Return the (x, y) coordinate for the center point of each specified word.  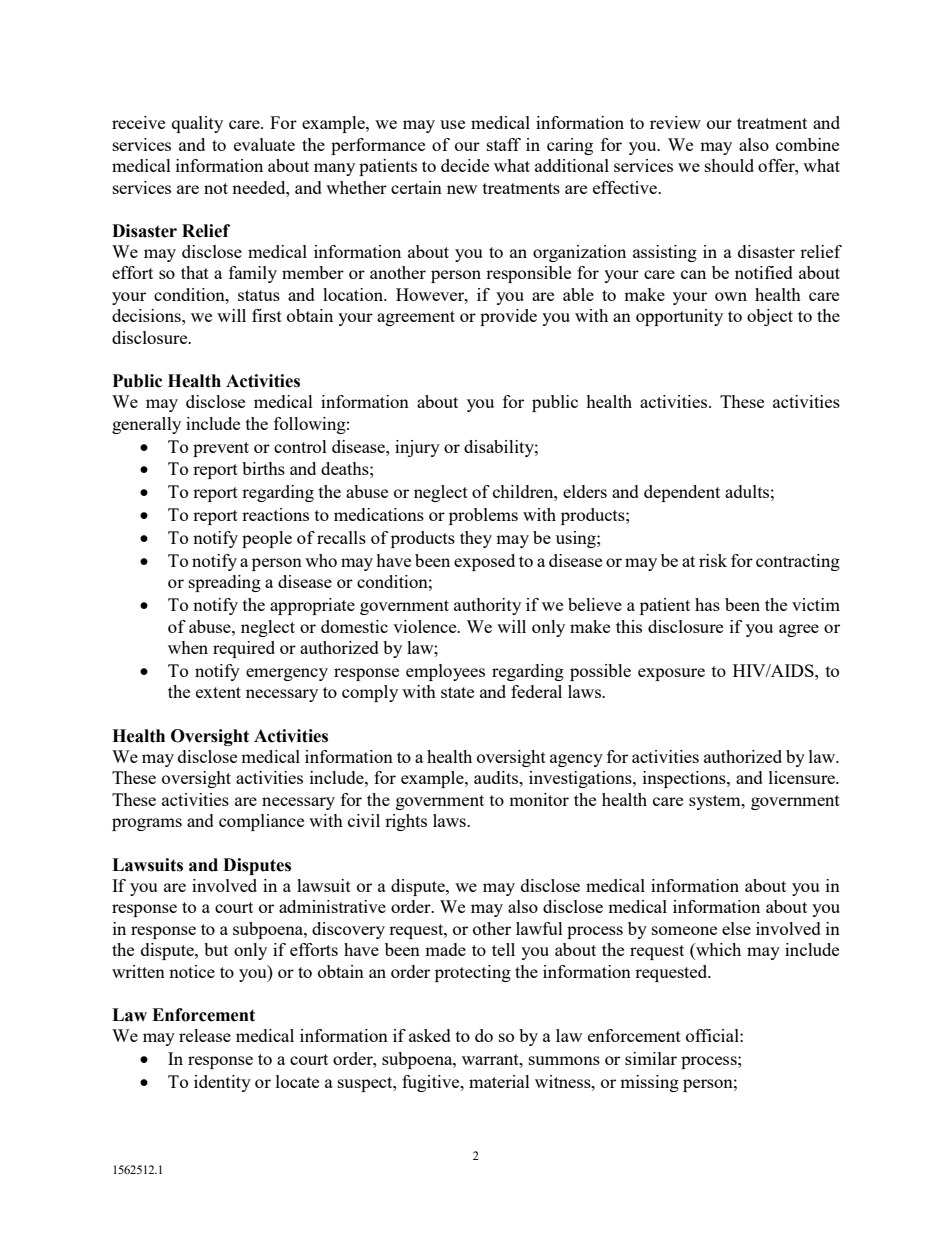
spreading (225, 583)
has (707, 604)
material (499, 1081)
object (770, 317)
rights (406, 822)
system (716, 802)
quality (197, 124)
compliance (261, 822)
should (729, 165)
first (267, 315)
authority (487, 606)
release (205, 1035)
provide (508, 317)
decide (465, 165)
